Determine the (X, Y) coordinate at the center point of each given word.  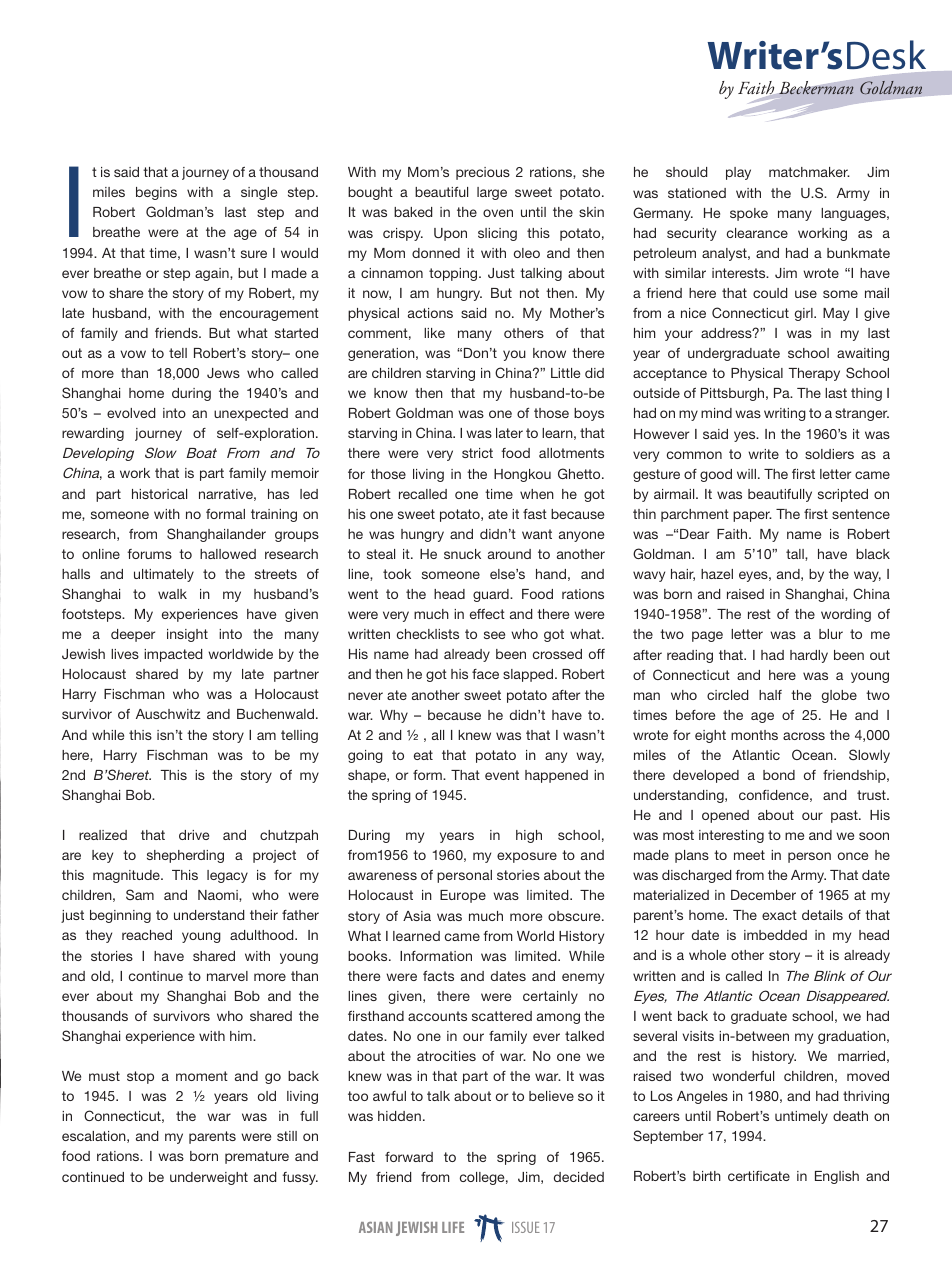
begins (156, 193)
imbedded (775, 935)
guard (492, 595)
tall (796, 555)
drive (194, 835)
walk (172, 594)
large (492, 193)
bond (779, 775)
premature (257, 1157)
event (502, 775)
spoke (749, 214)
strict (477, 453)
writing (785, 414)
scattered (502, 1016)
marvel (227, 976)
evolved (131, 413)
